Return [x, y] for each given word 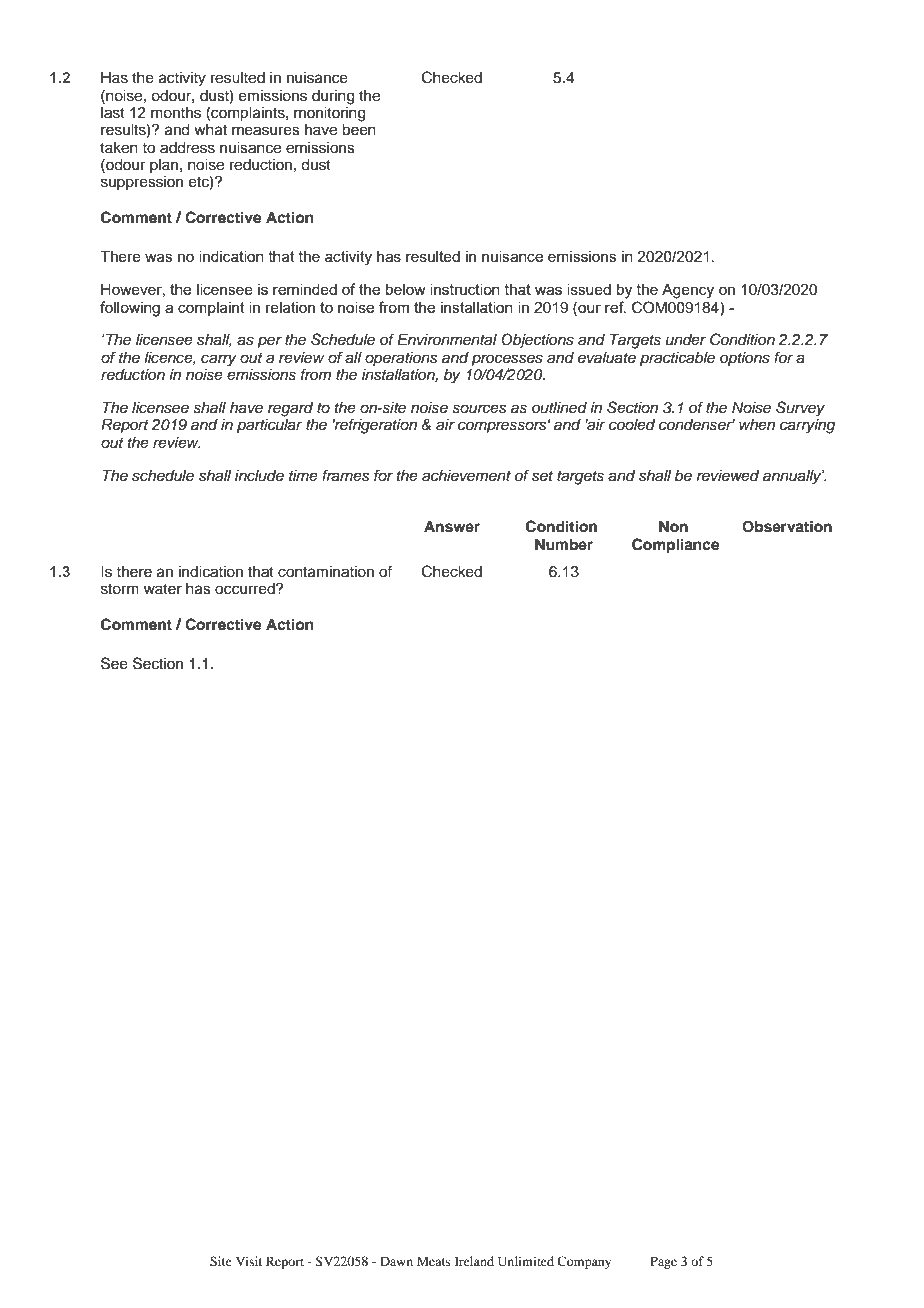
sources [479, 409]
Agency [688, 291]
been [359, 130]
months [176, 113]
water [163, 589]
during [333, 97]
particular [269, 426]
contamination [326, 572]
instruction [465, 289]
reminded [305, 289]
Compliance [676, 546]
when [757, 424]
